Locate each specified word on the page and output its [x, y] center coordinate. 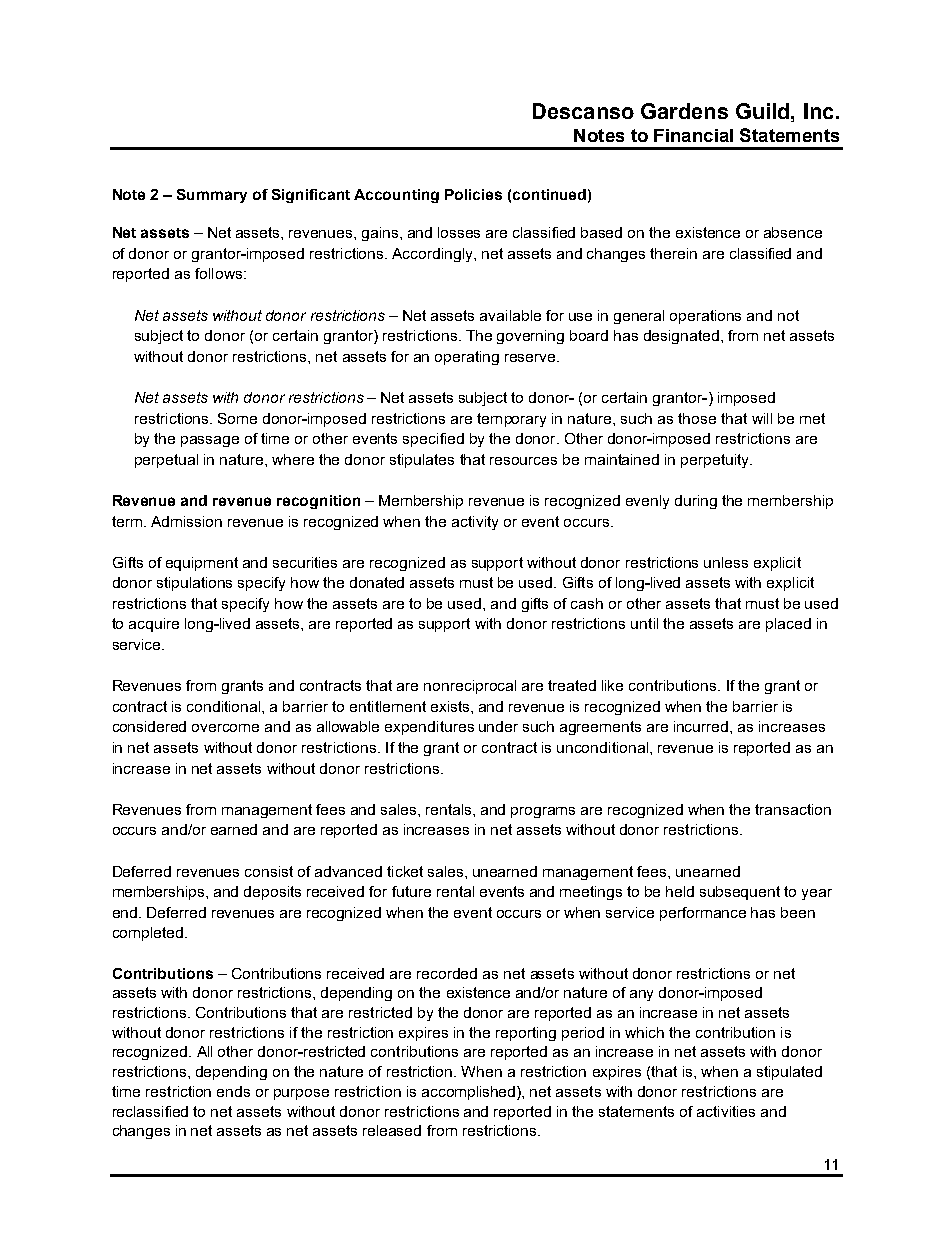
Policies [473, 194]
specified [433, 440]
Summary [212, 196]
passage [210, 441]
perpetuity [716, 461]
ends [233, 1091]
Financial [693, 135]
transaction [793, 809]
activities [726, 1111]
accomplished [470, 1093]
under [498, 726]
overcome [225, 728]
